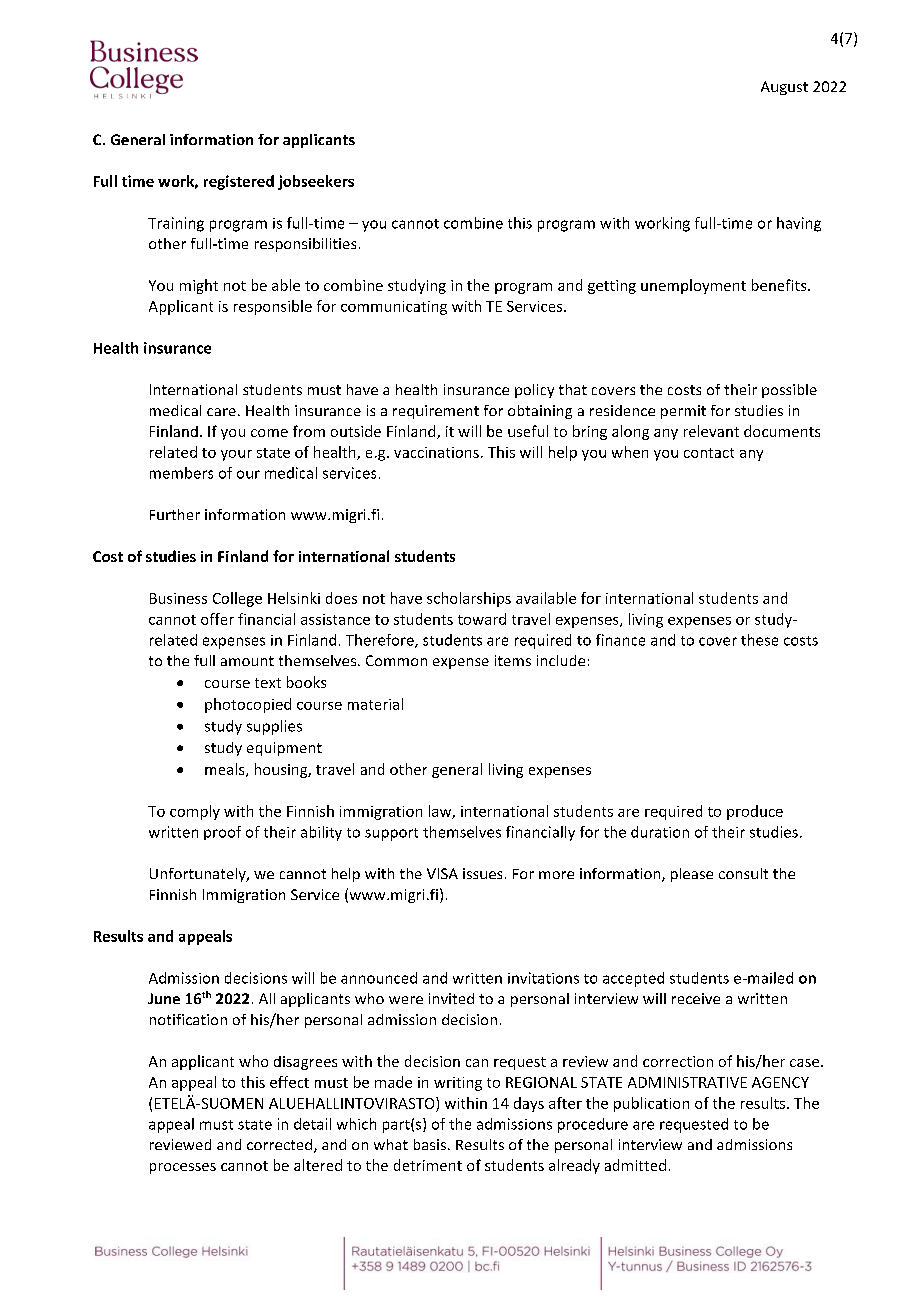 This image has width=924, height=1307. What do you see at coordinates (430, 1144) in the image?
I see `basis` at bounding box center [430, 1144].
